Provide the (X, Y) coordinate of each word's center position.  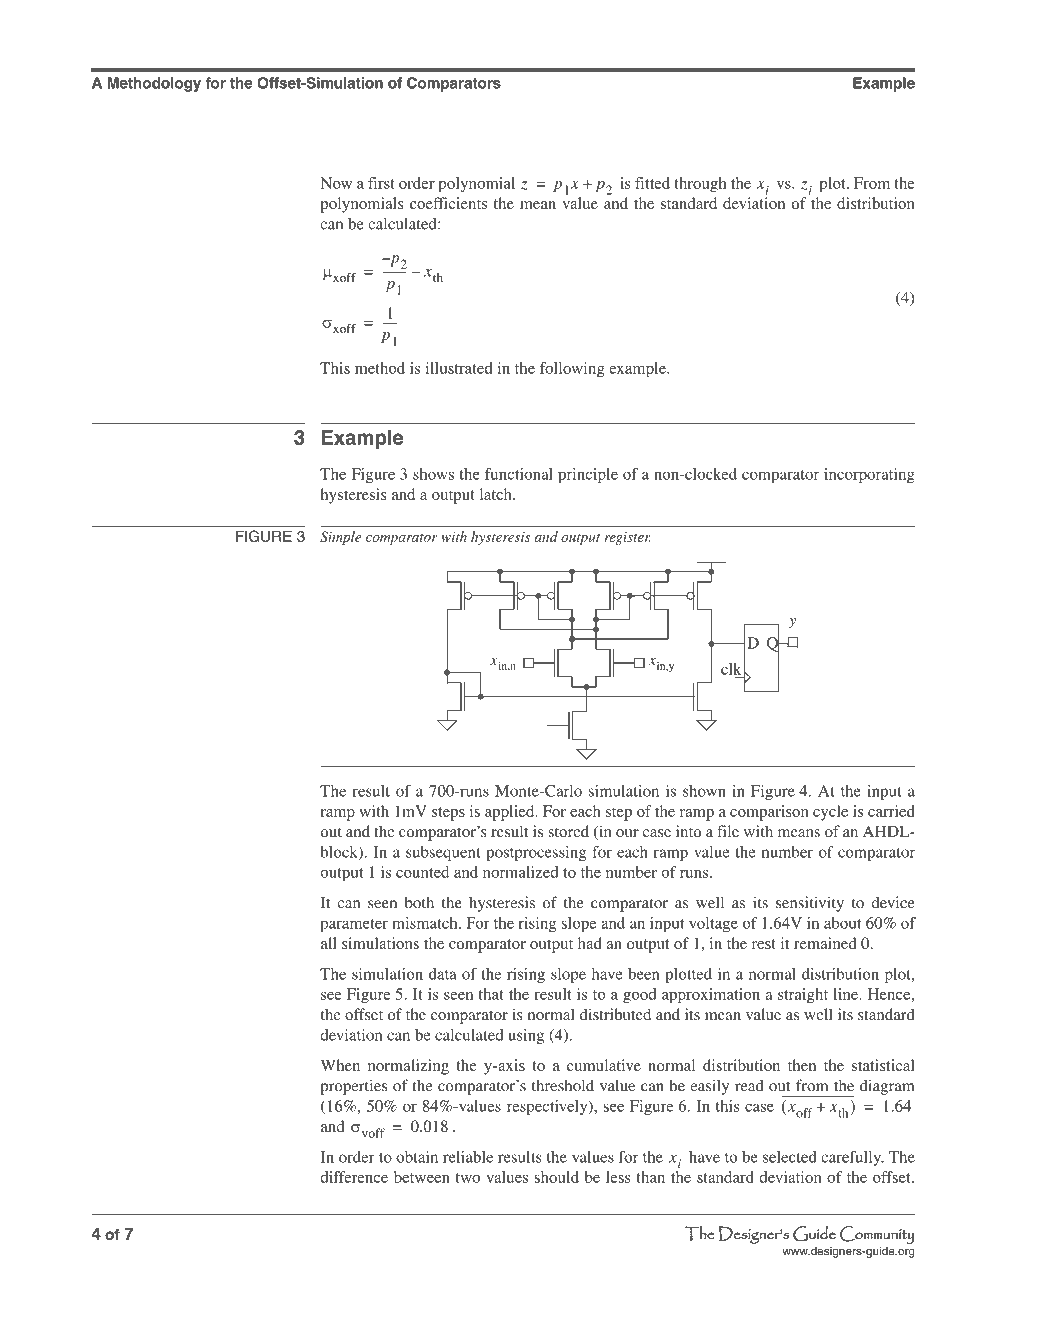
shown (704, 791)
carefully (852, 1158)
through (700, 185)
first (381, 183)
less (618, 1177)
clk (731, 669)
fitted (652, 183)
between (422, 1177)
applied (511, 813)
